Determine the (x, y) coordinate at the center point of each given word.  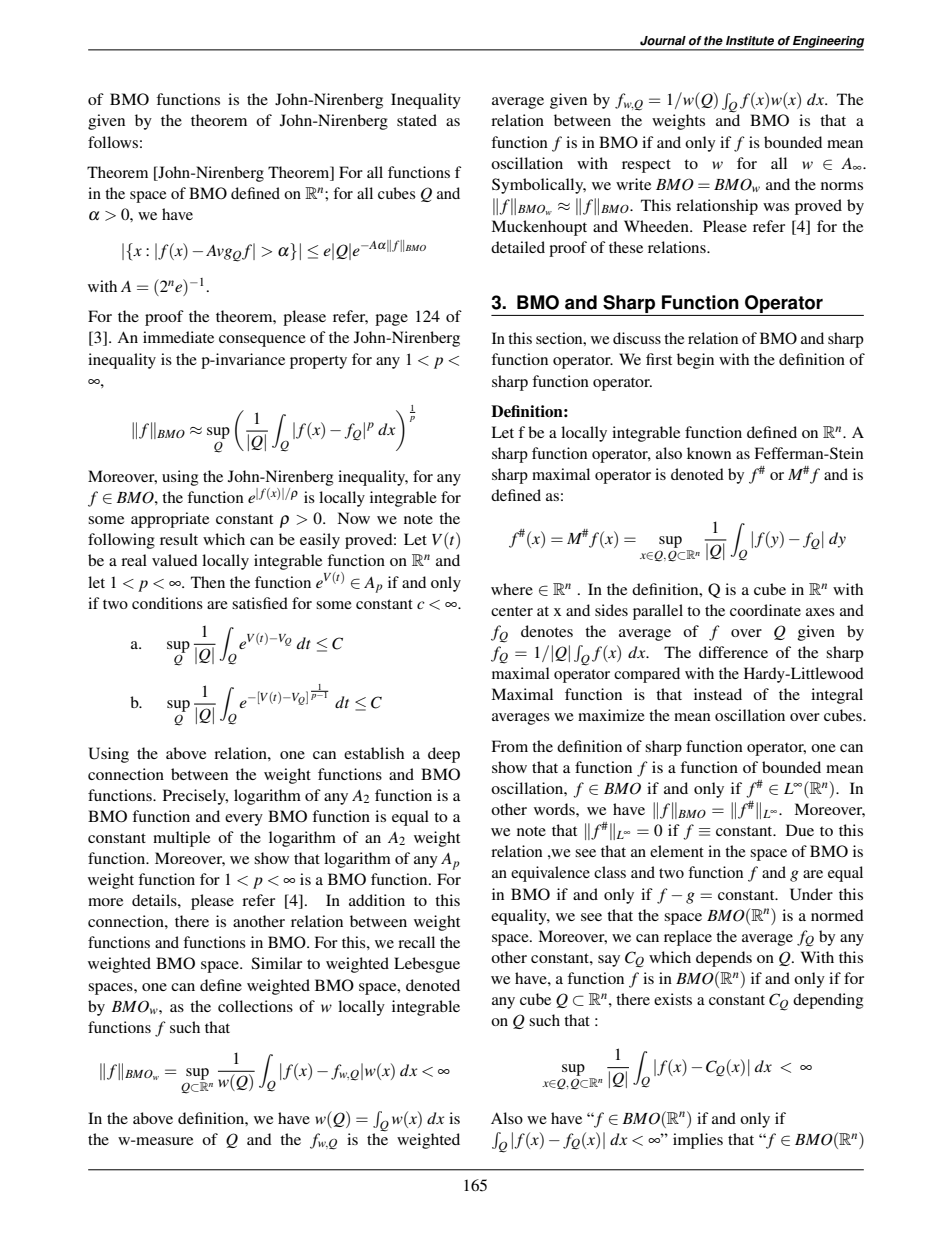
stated (417, 120)
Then (208, 582)
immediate (178, 337)
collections (255, 1006)
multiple (181, 839)
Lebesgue (427, 965)
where (512, 589)
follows (113, 142)
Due (800, 830)
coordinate (765, 610)
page (391, 320)
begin (695, 361)
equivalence (550, 874)
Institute (750, 41)
